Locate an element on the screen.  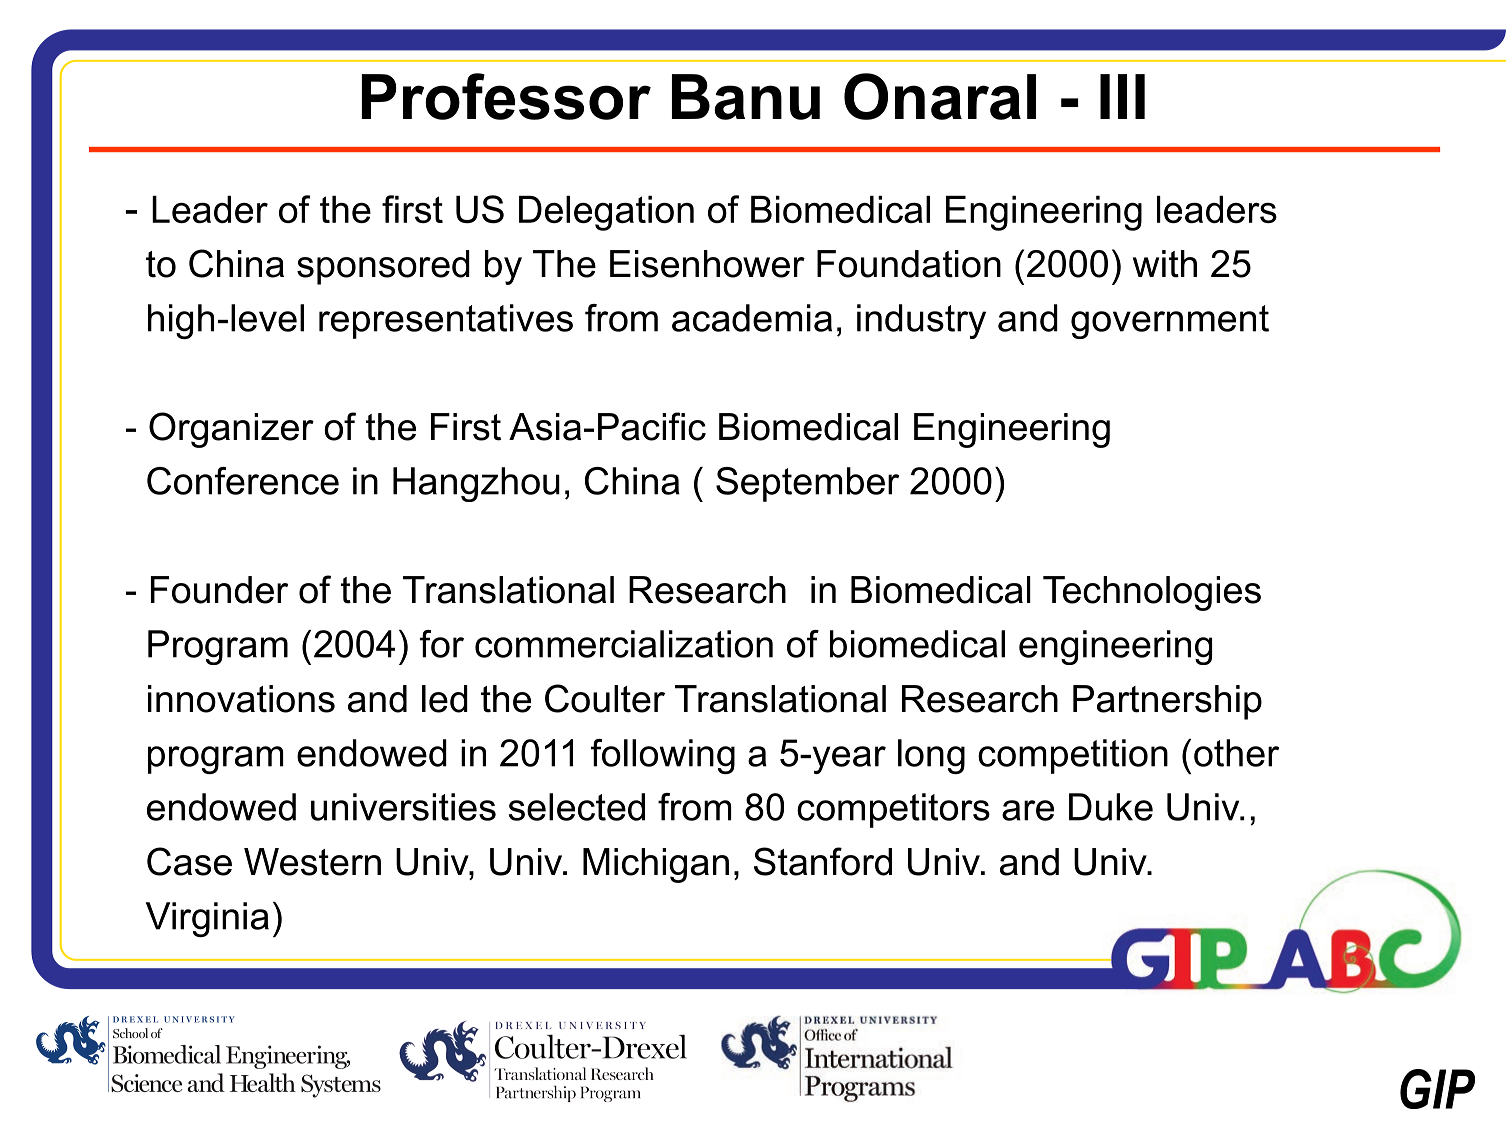
III is located at coordinates (1122, 96).
